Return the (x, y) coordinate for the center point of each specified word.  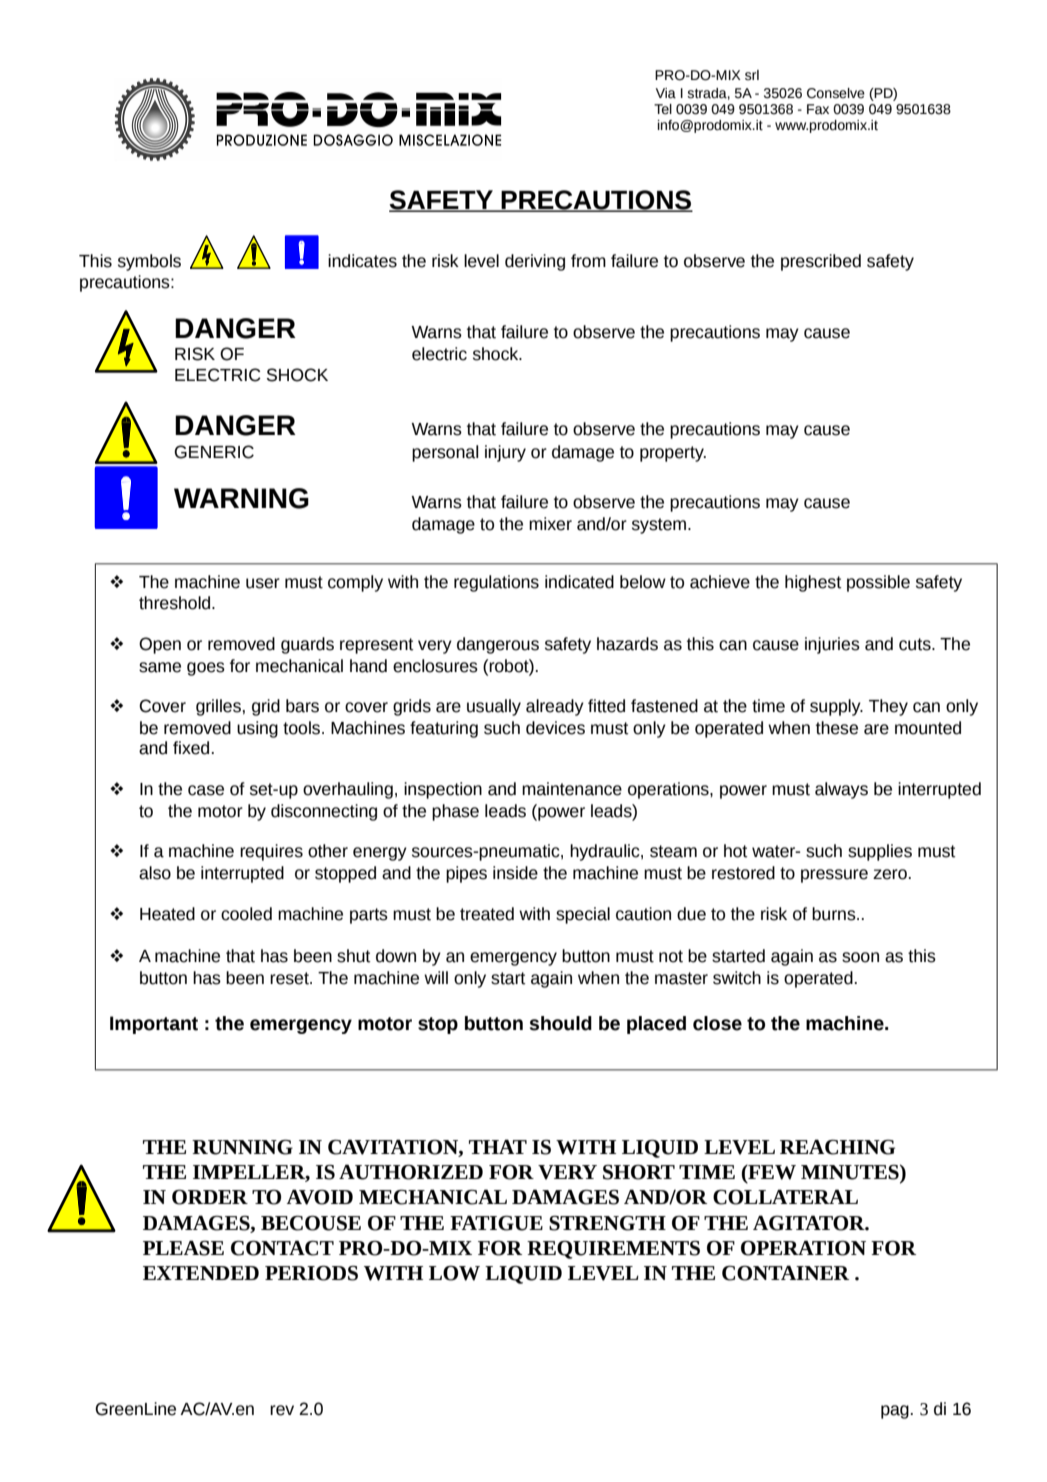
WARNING (241, 498)
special (583, 915)
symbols (149, 262)
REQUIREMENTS (613, 1249)
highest (813, 583)
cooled (246, 914)
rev (282, 1410)
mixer (550, 524)
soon (860, 957)
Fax (818, 109)
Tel (663, 109)
